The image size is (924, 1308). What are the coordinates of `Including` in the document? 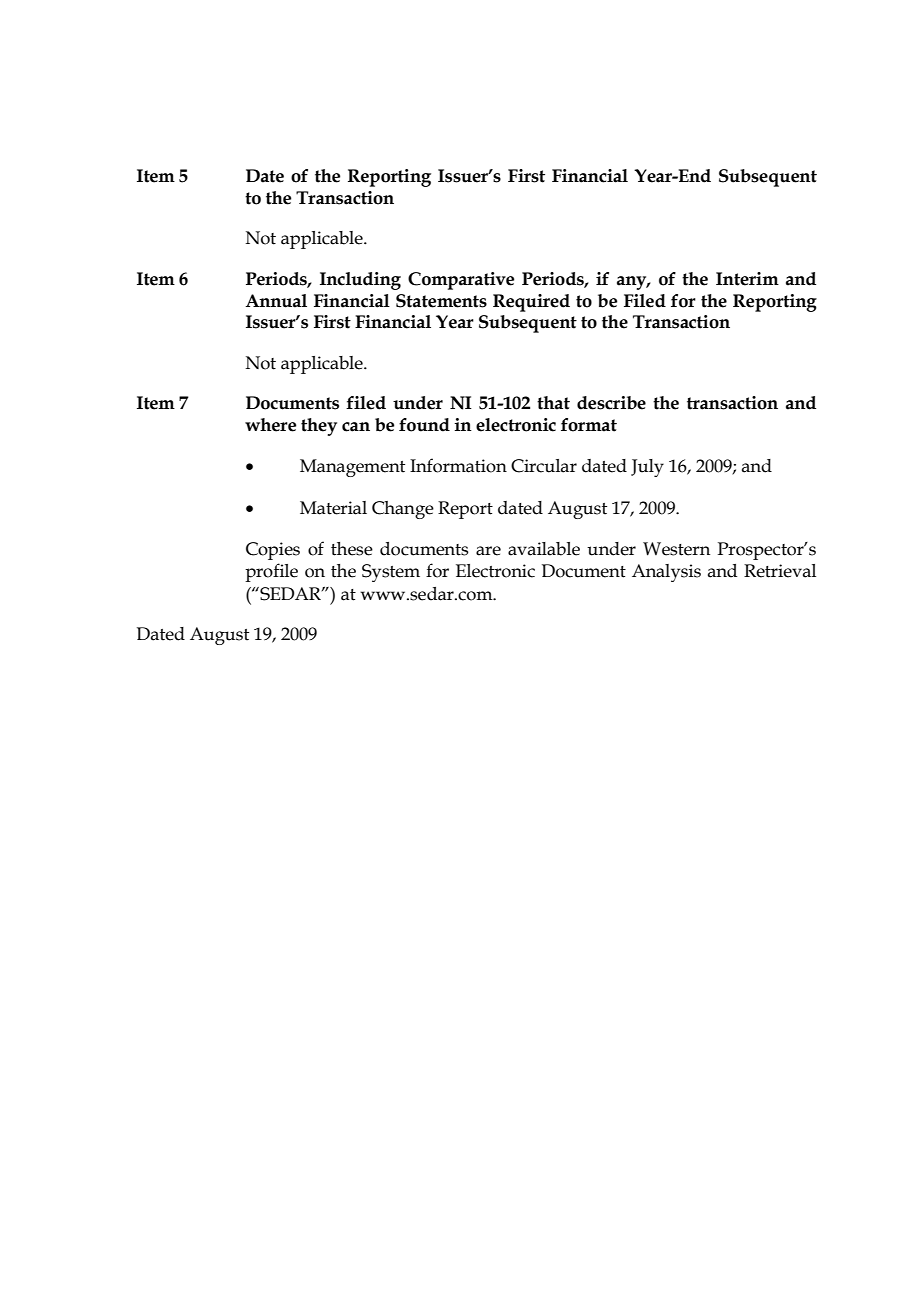 It's located at (360, 281).
